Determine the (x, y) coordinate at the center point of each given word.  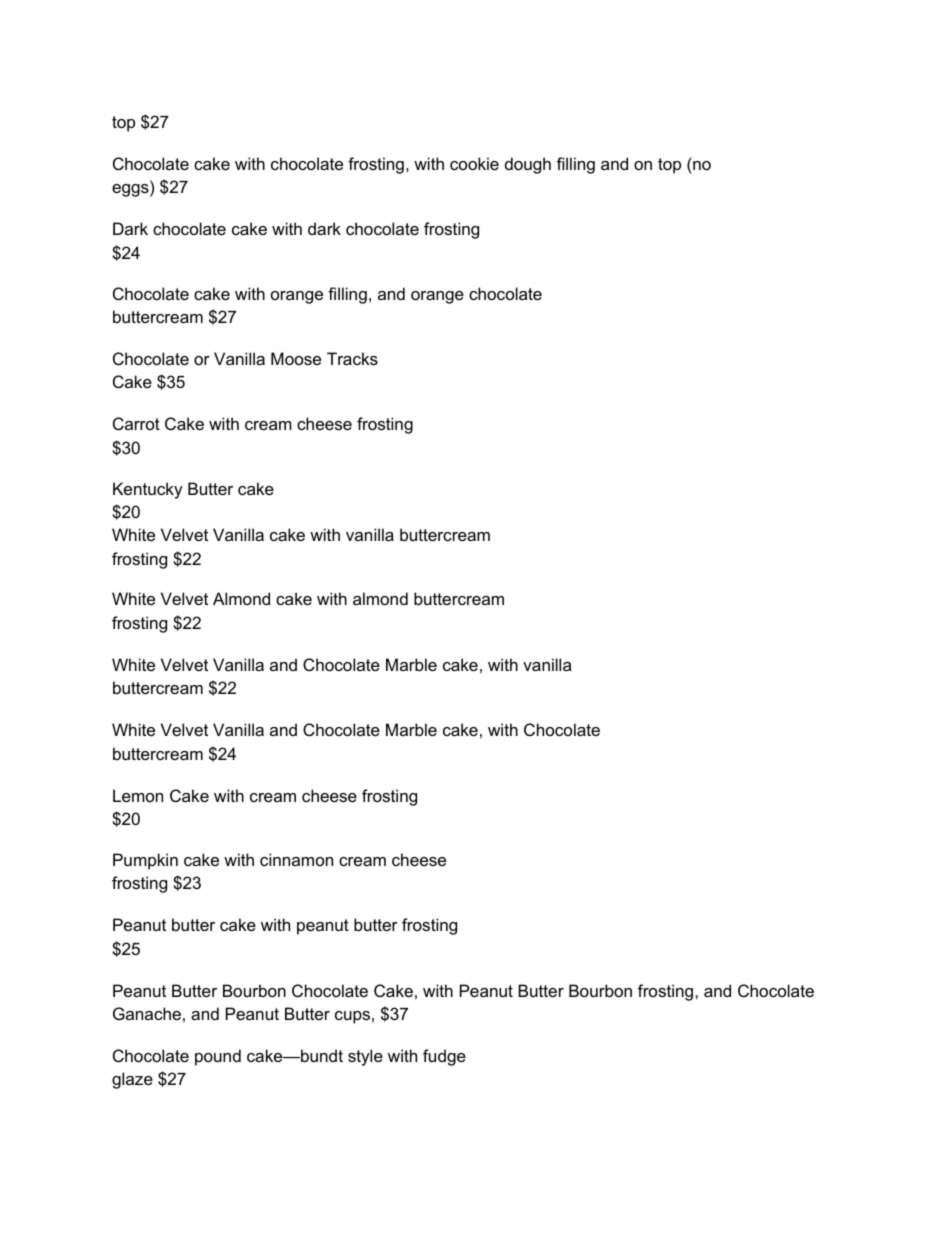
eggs (131, 190)
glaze (132, 1080)
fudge (444, 1057)
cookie (474, 163)
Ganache (147, 1013)
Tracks (352, 358)
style (365, 1057)
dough (528, 165)
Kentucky (148, 490)
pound (218, 1057)
